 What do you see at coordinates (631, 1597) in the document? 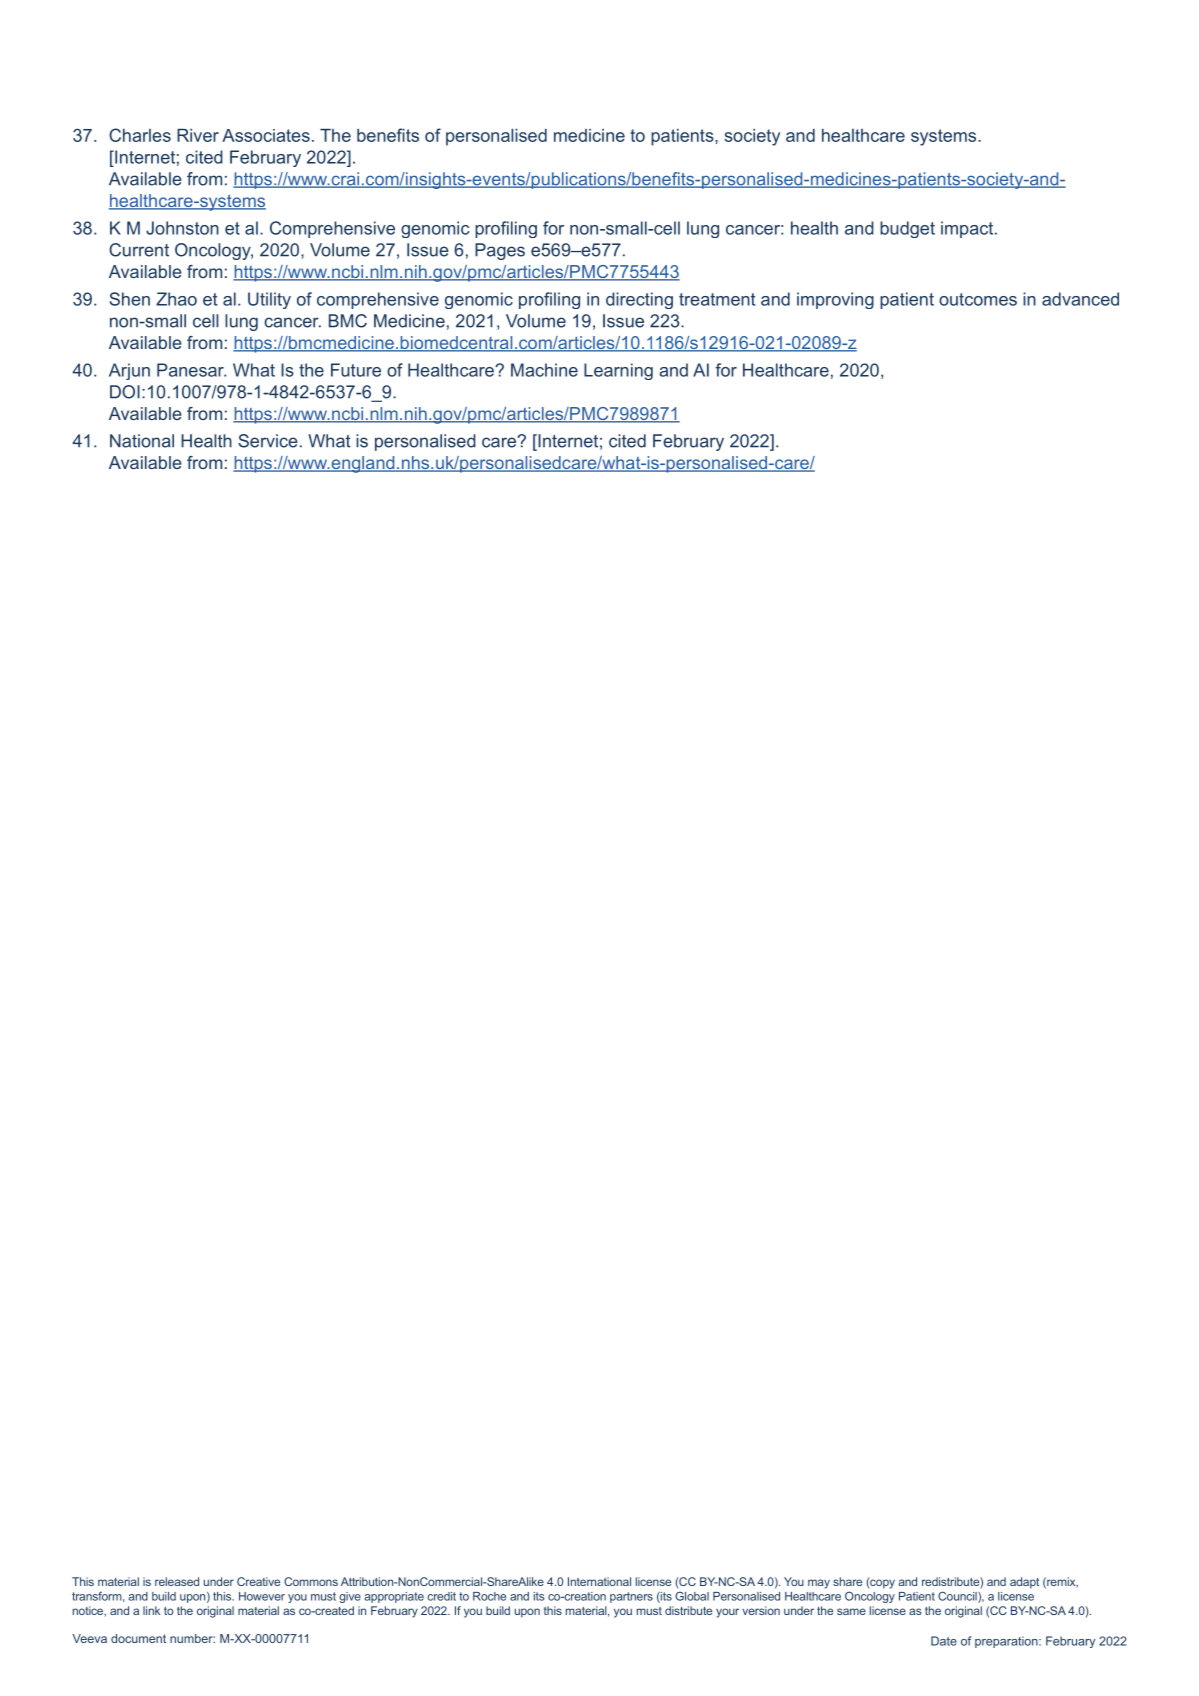
I see `partners` at bounding box center [631, 1597].
